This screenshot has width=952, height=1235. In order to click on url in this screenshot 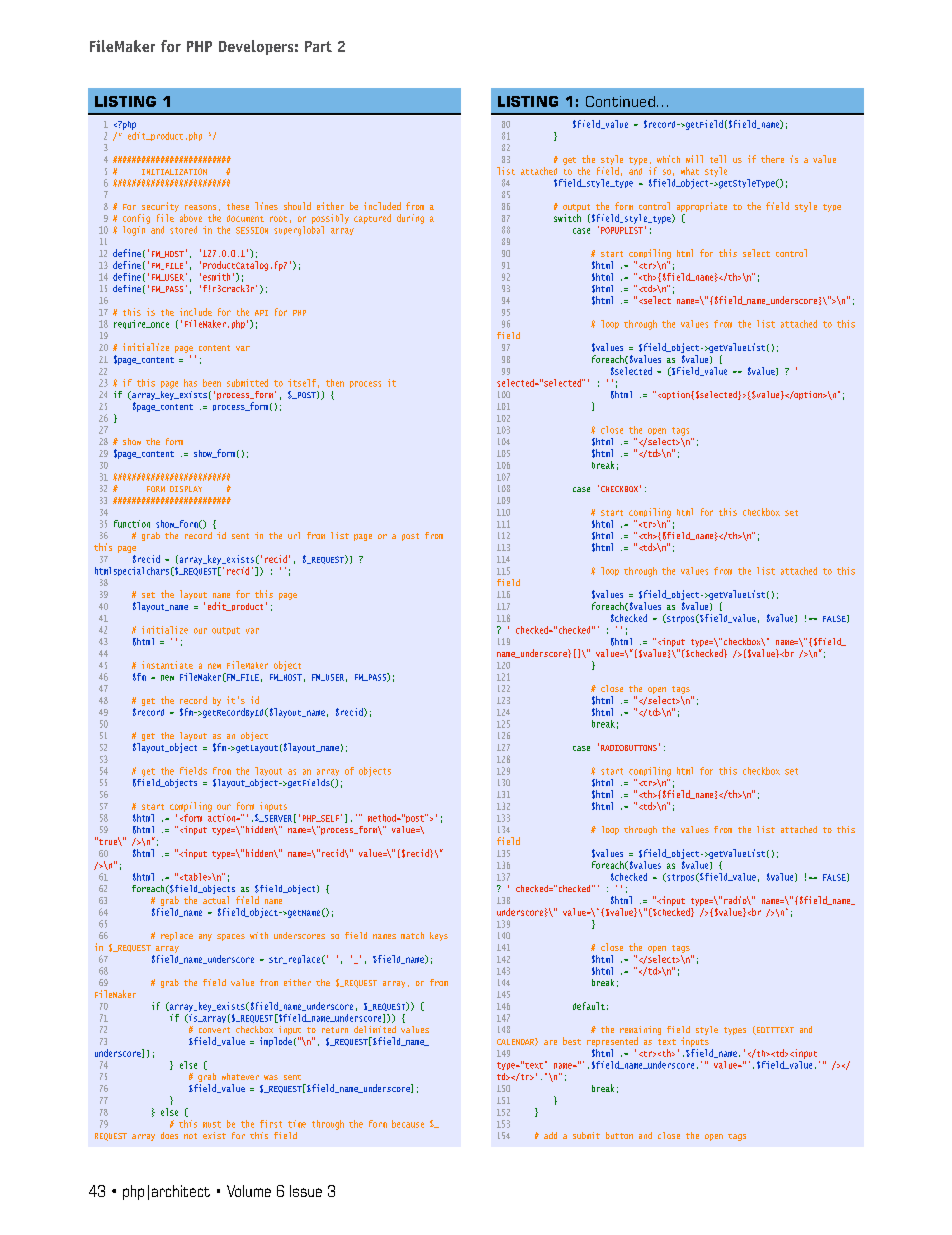, I will do `click(294, 535)`.
